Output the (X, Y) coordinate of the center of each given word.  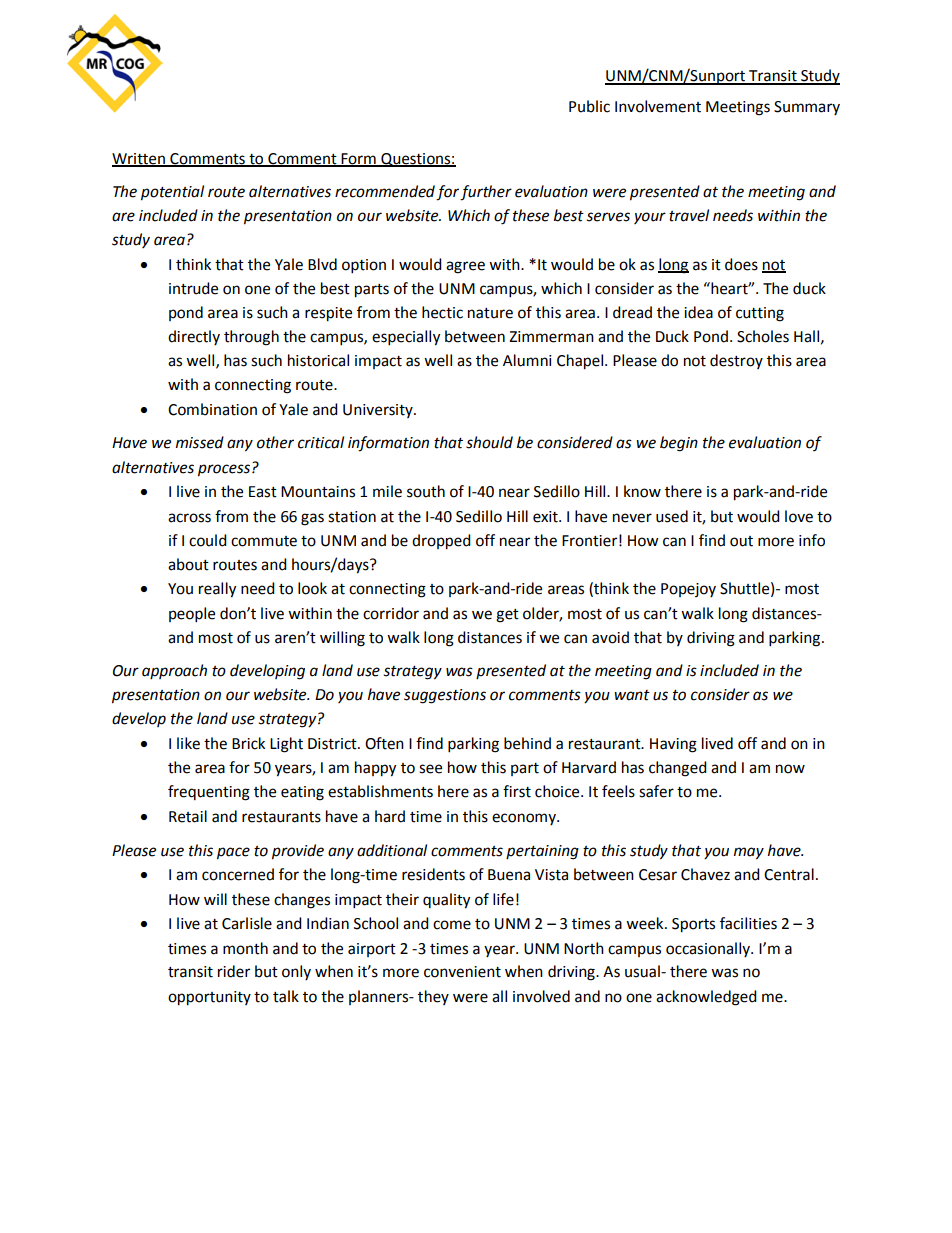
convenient (462, 972)
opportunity (209, 998)
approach (174, 671)
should (489, 442)
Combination (212, 409)
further (486, 193)
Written (139, 159)
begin (679, 444)
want (632, 695)
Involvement (658, 106)
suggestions (445, 696)
